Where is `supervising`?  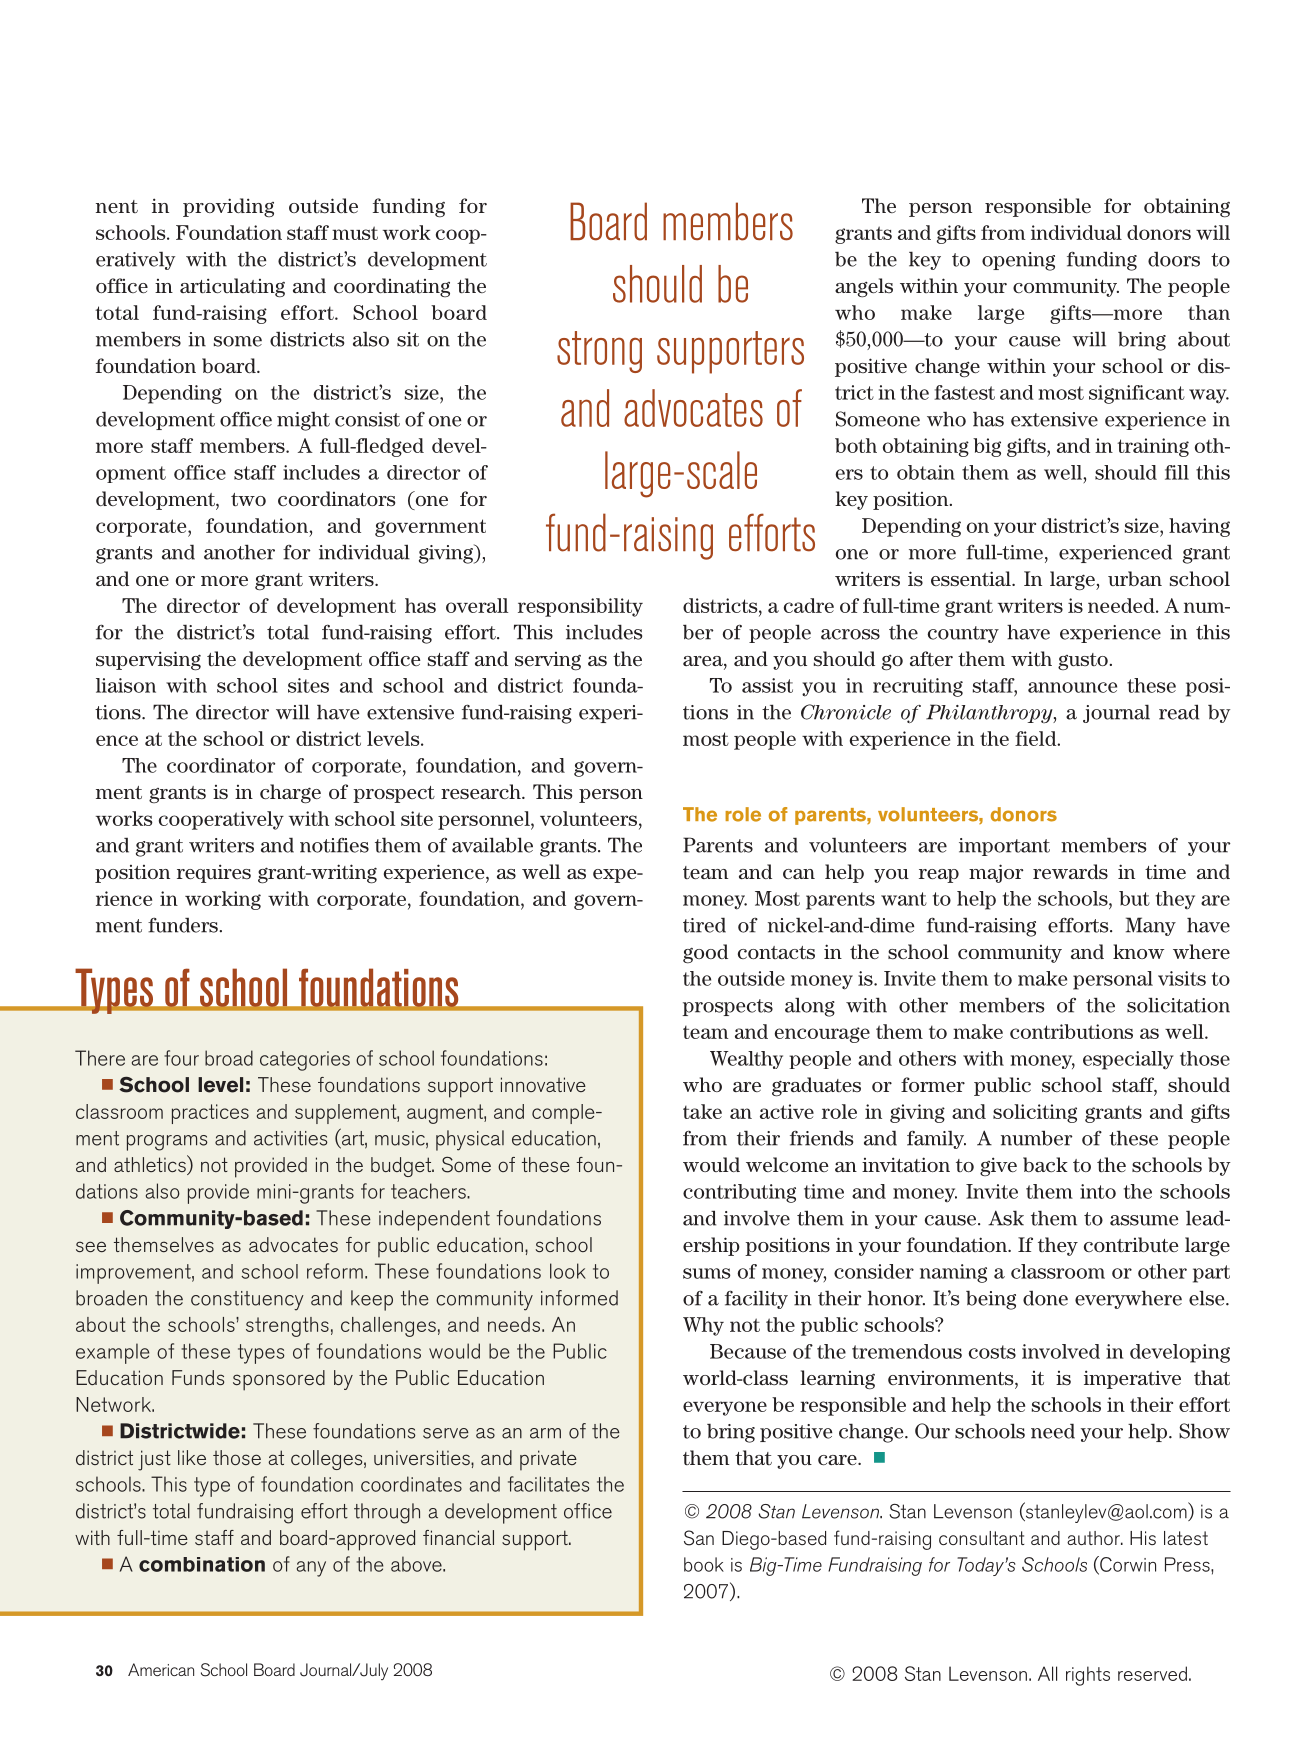
supervising is located at coordinates (148, 661).
